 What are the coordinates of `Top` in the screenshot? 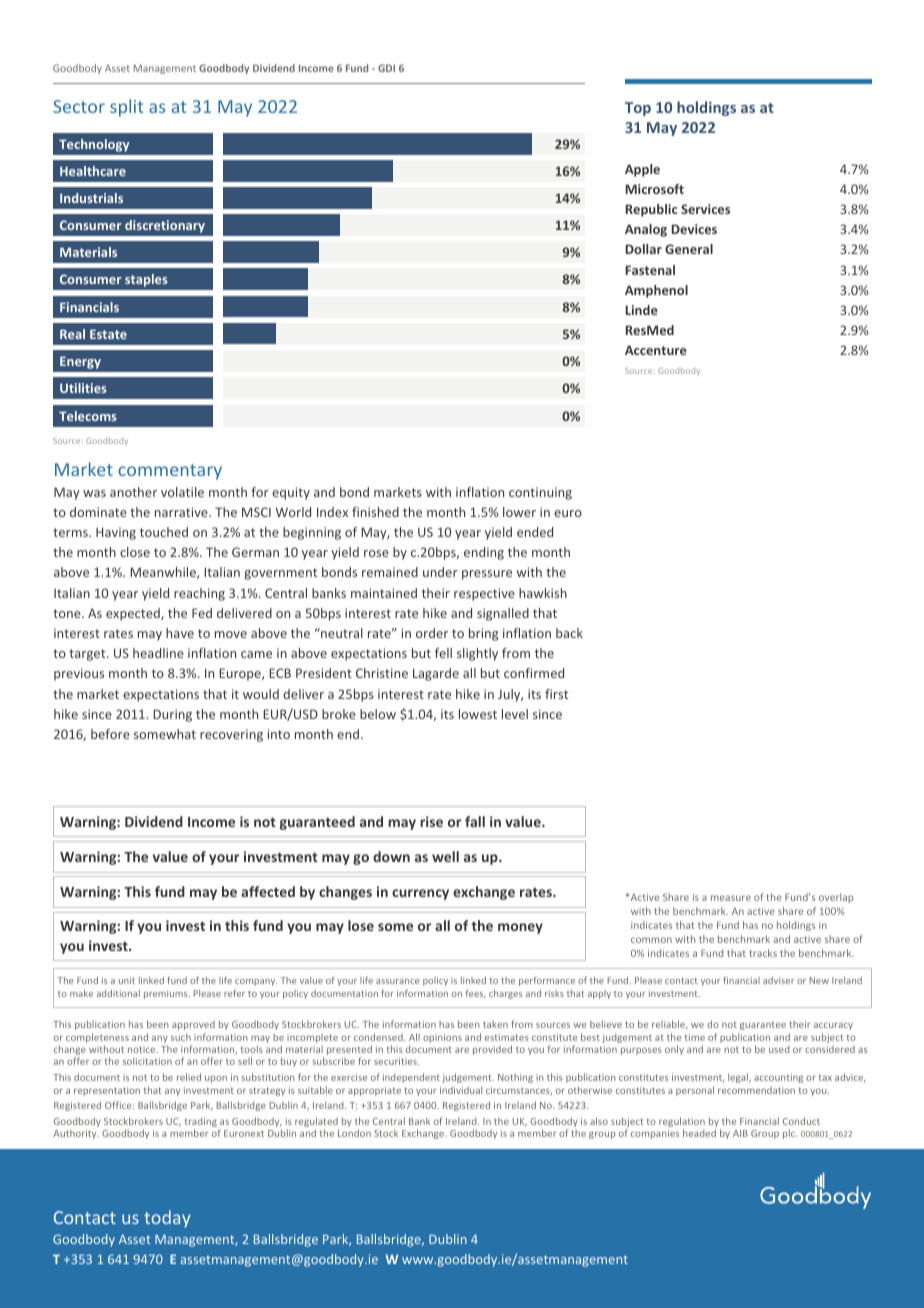 It's located at (638, 109).
